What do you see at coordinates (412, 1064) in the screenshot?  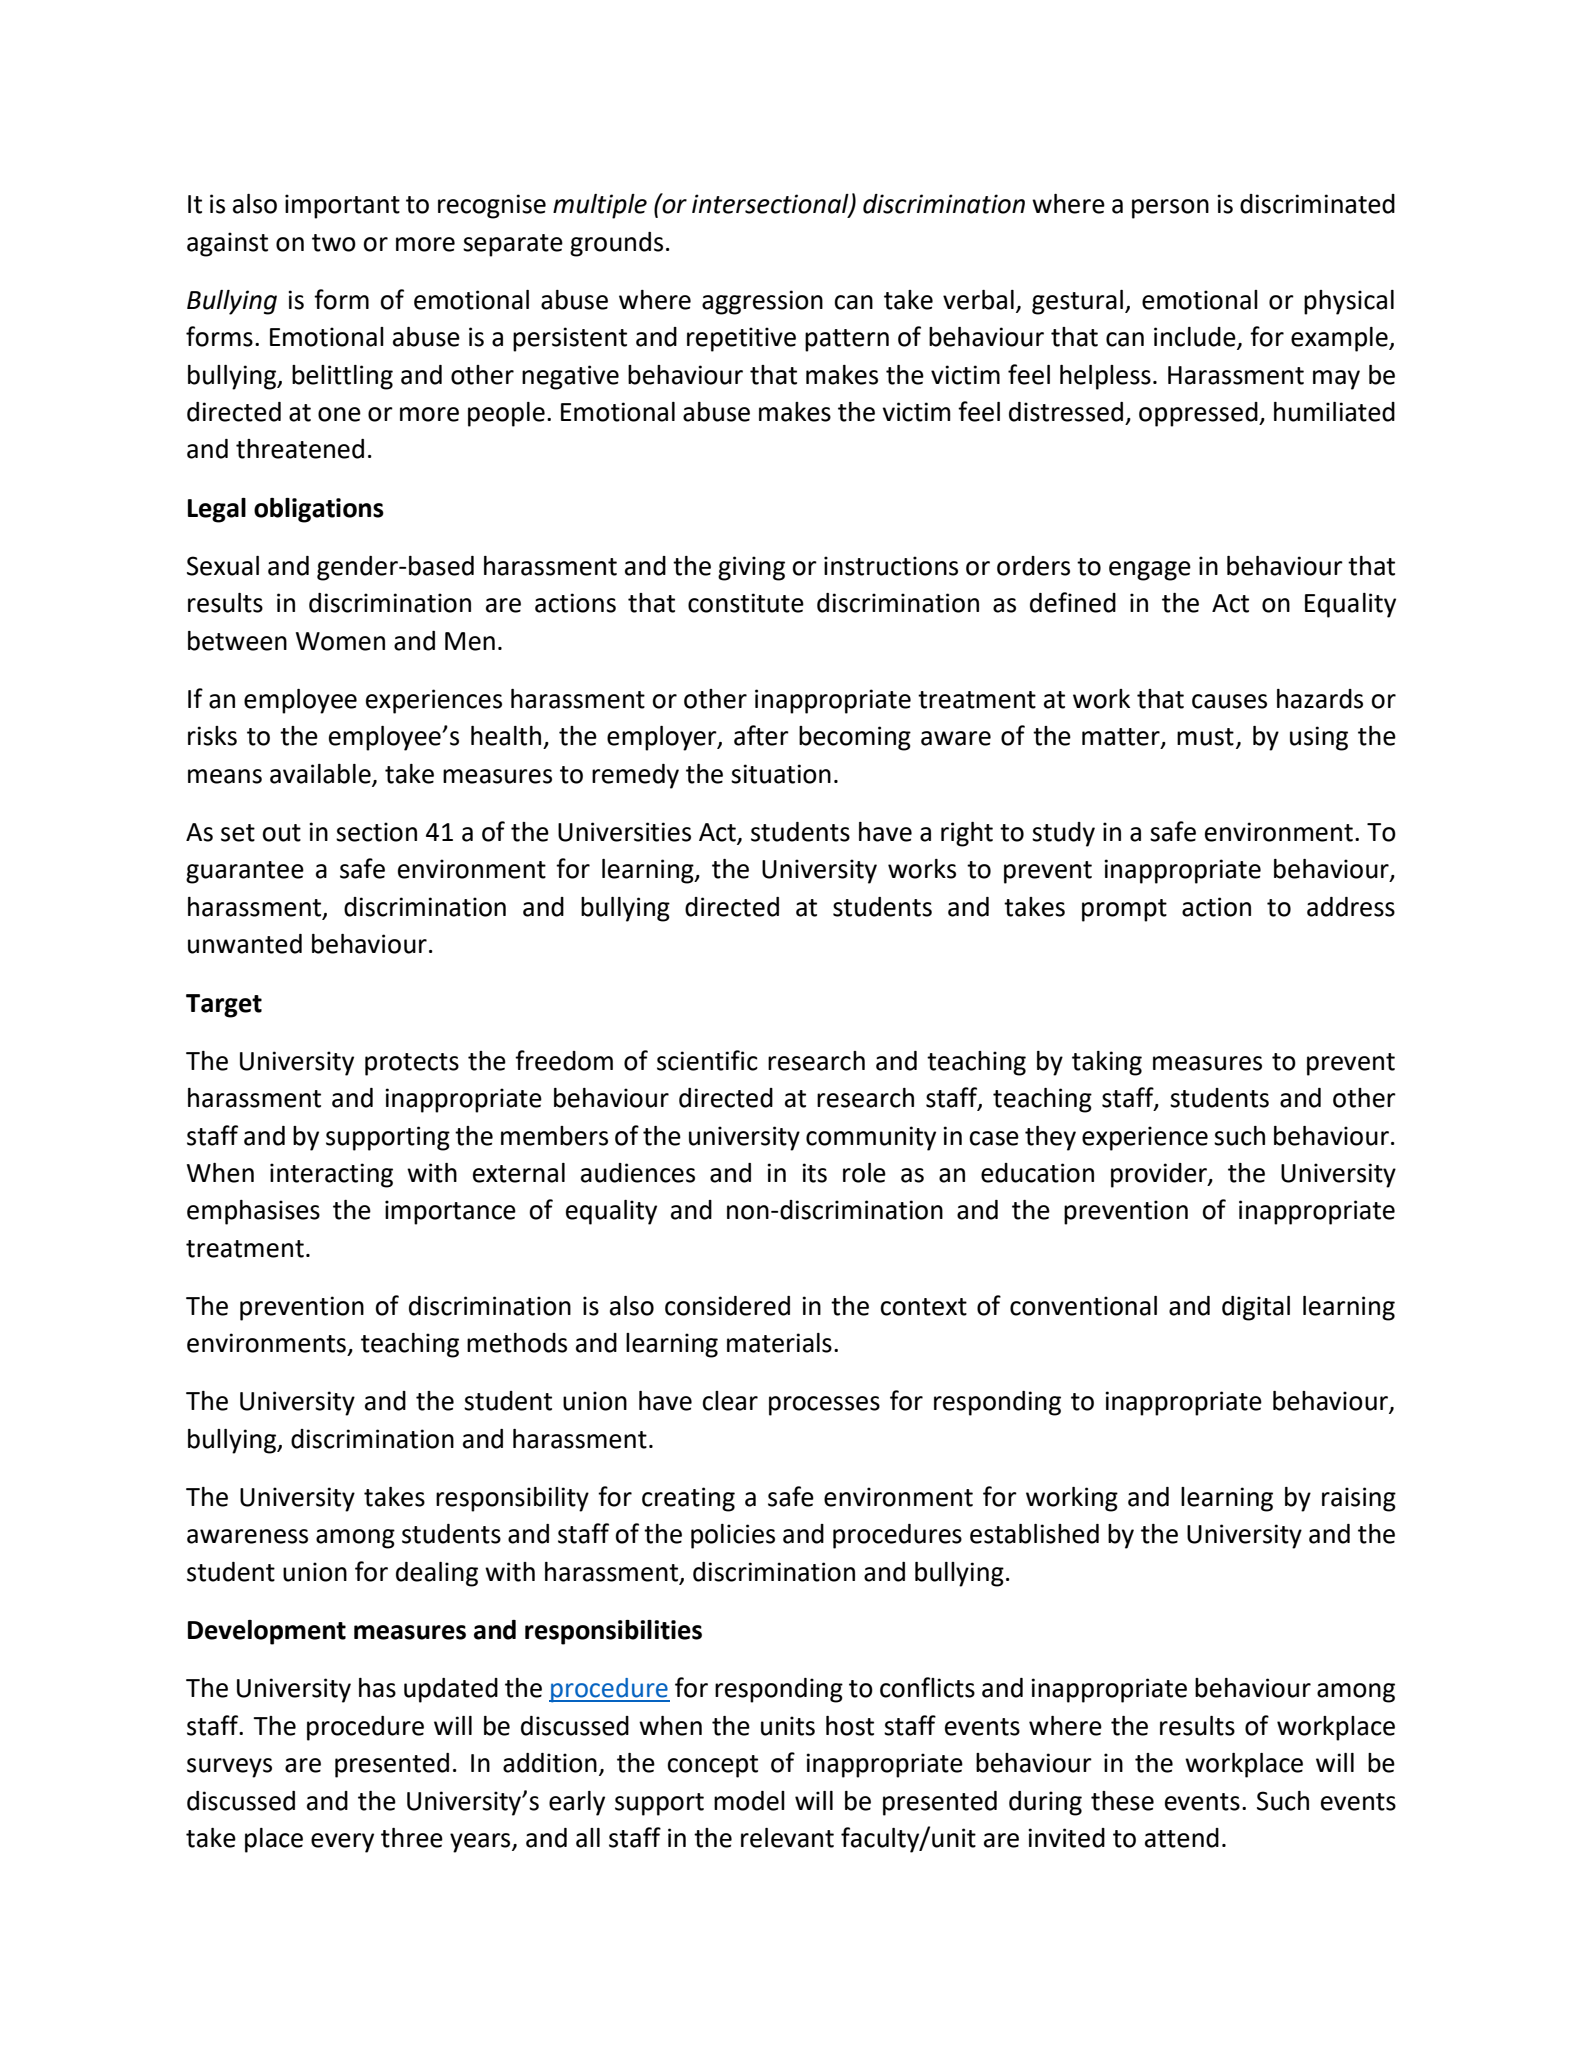 I see `protects` at bounding box center [412, 1064].
